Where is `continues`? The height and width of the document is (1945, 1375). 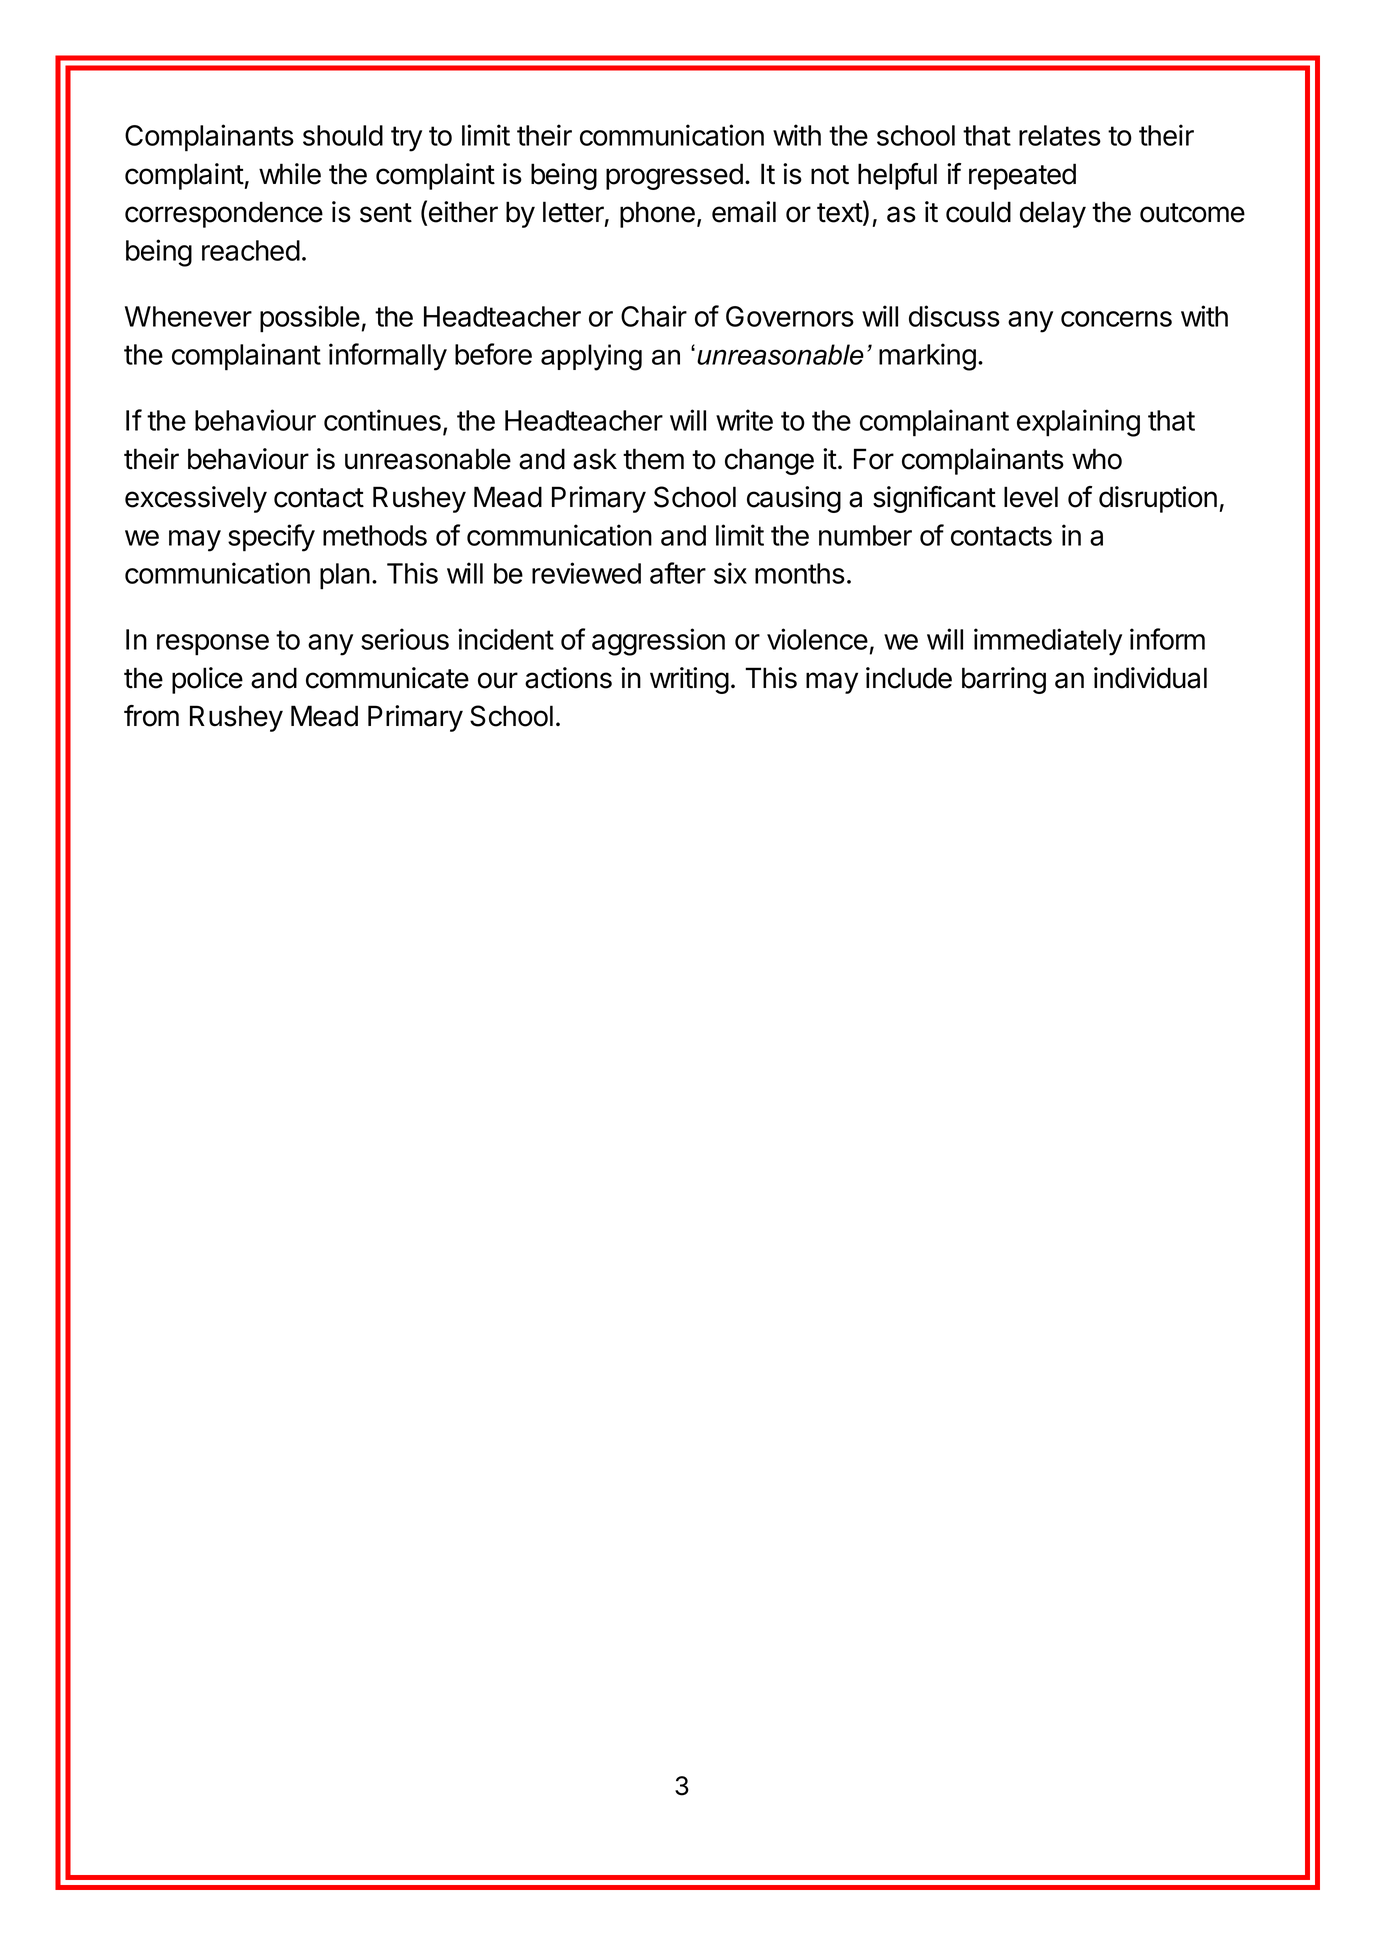
continues is located at coordinates (382, 420).
